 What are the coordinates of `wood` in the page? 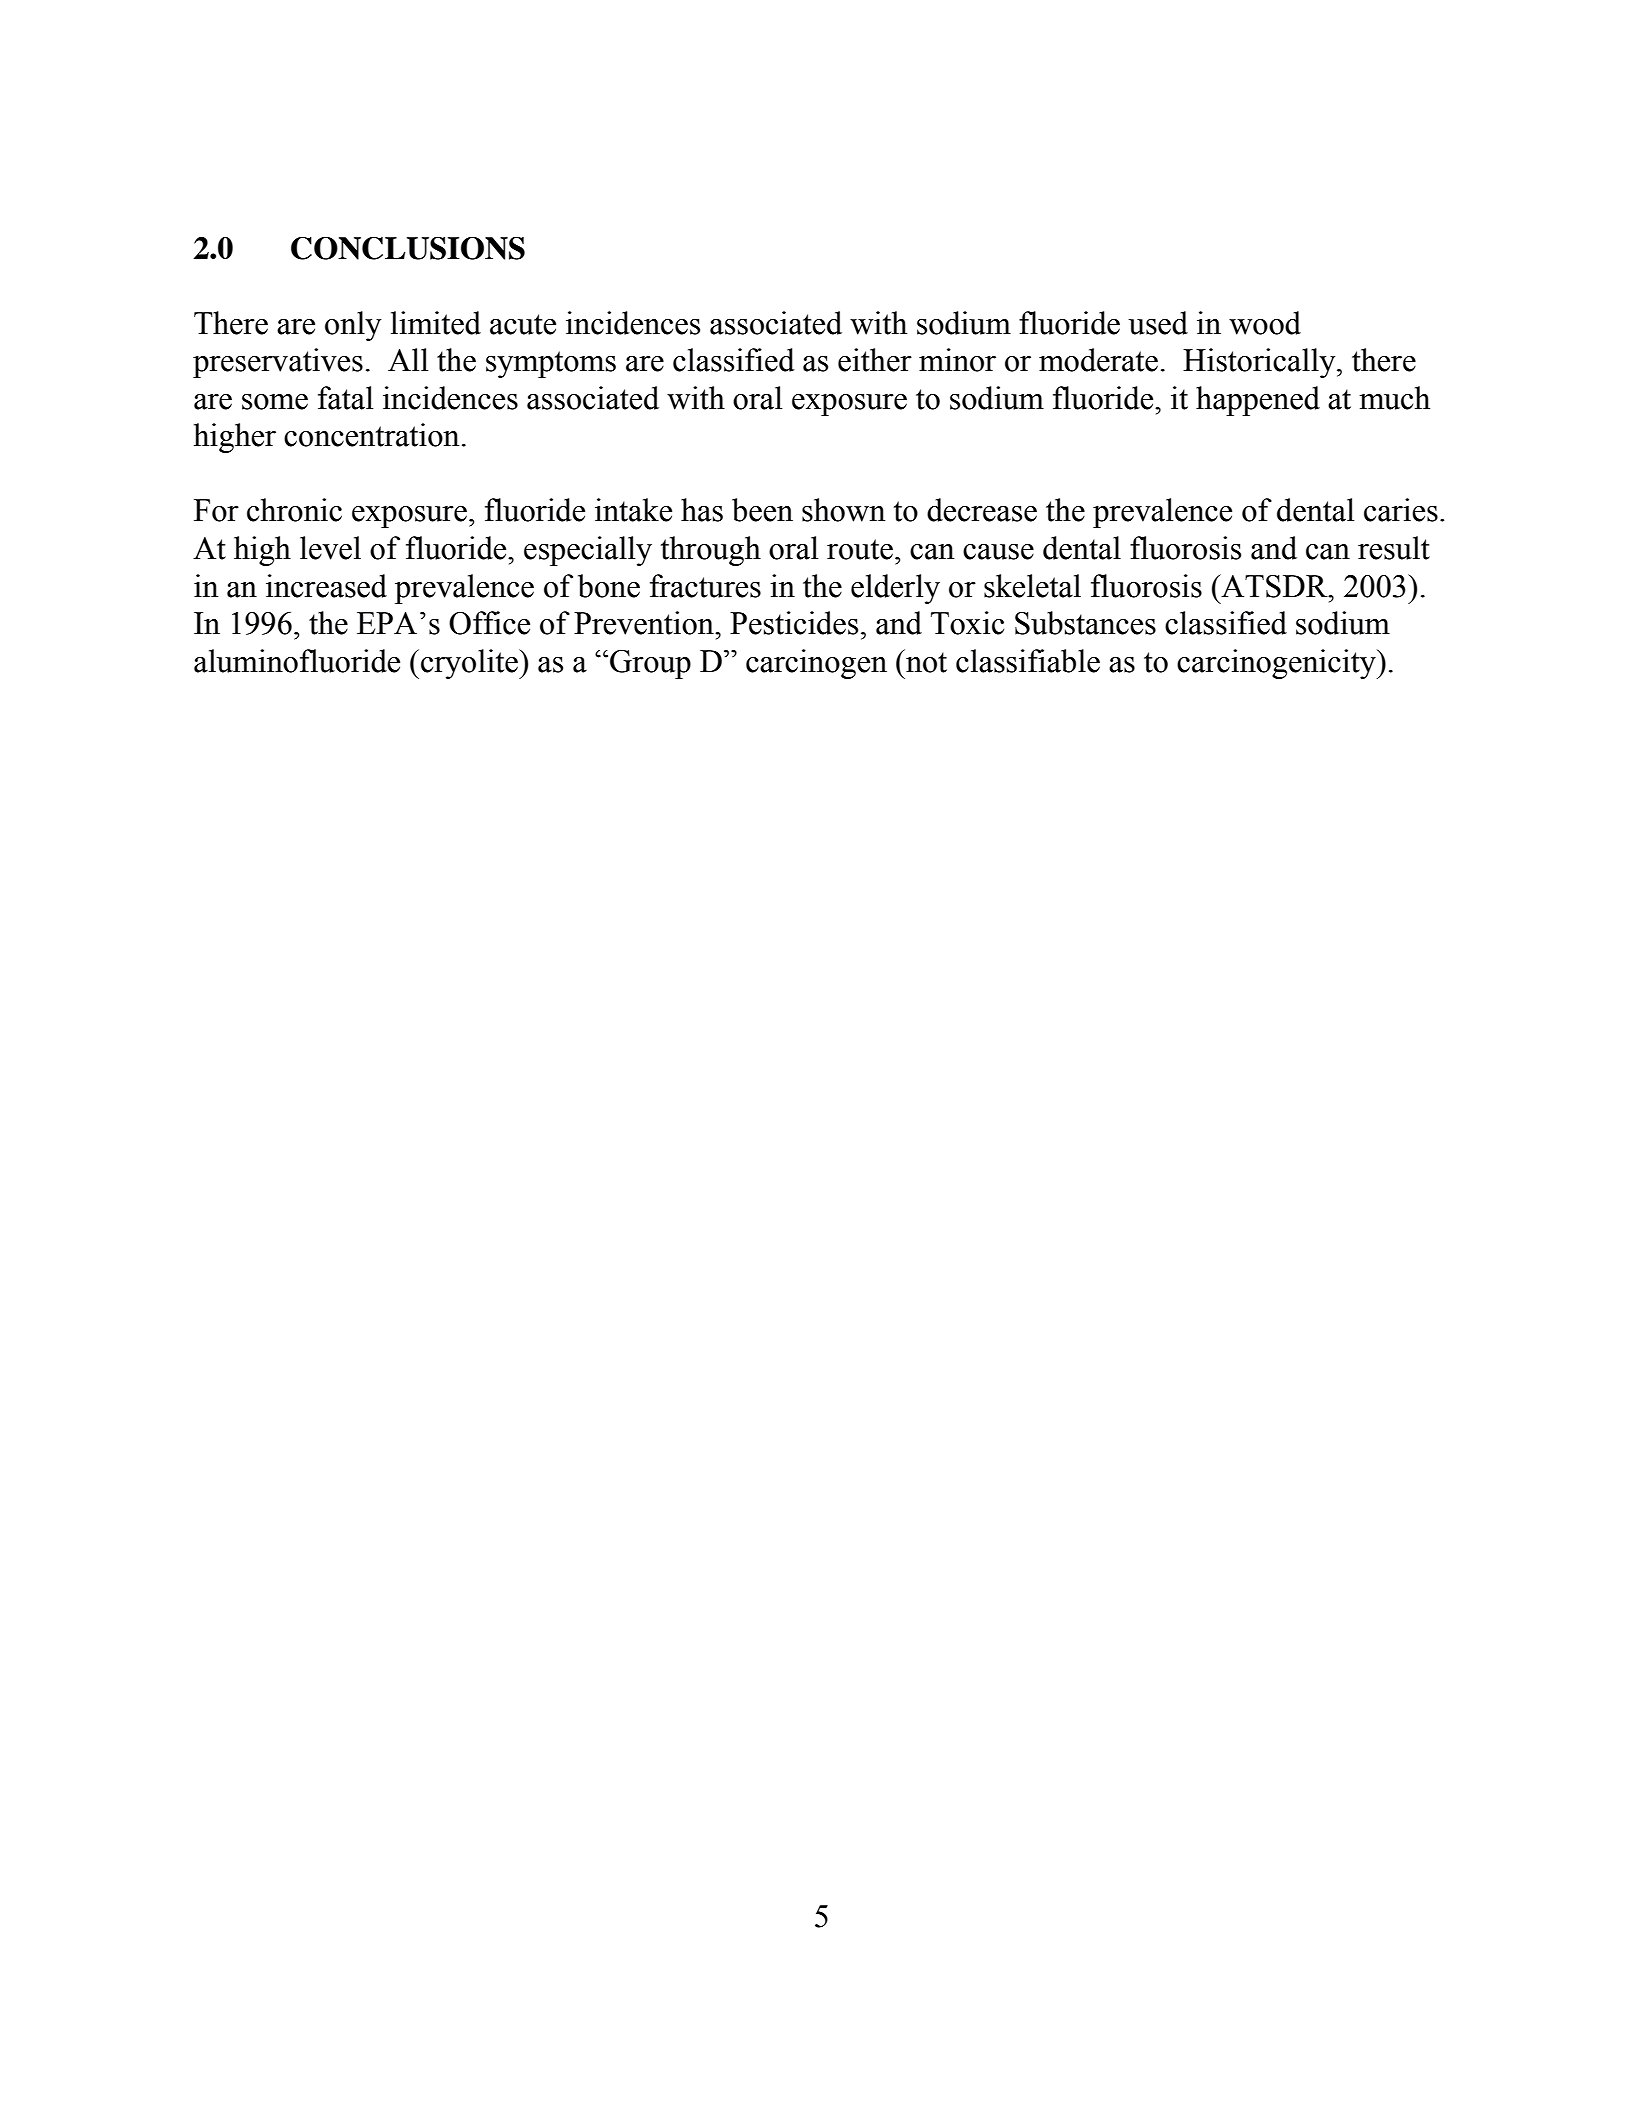 It's located at (1265, 323).
